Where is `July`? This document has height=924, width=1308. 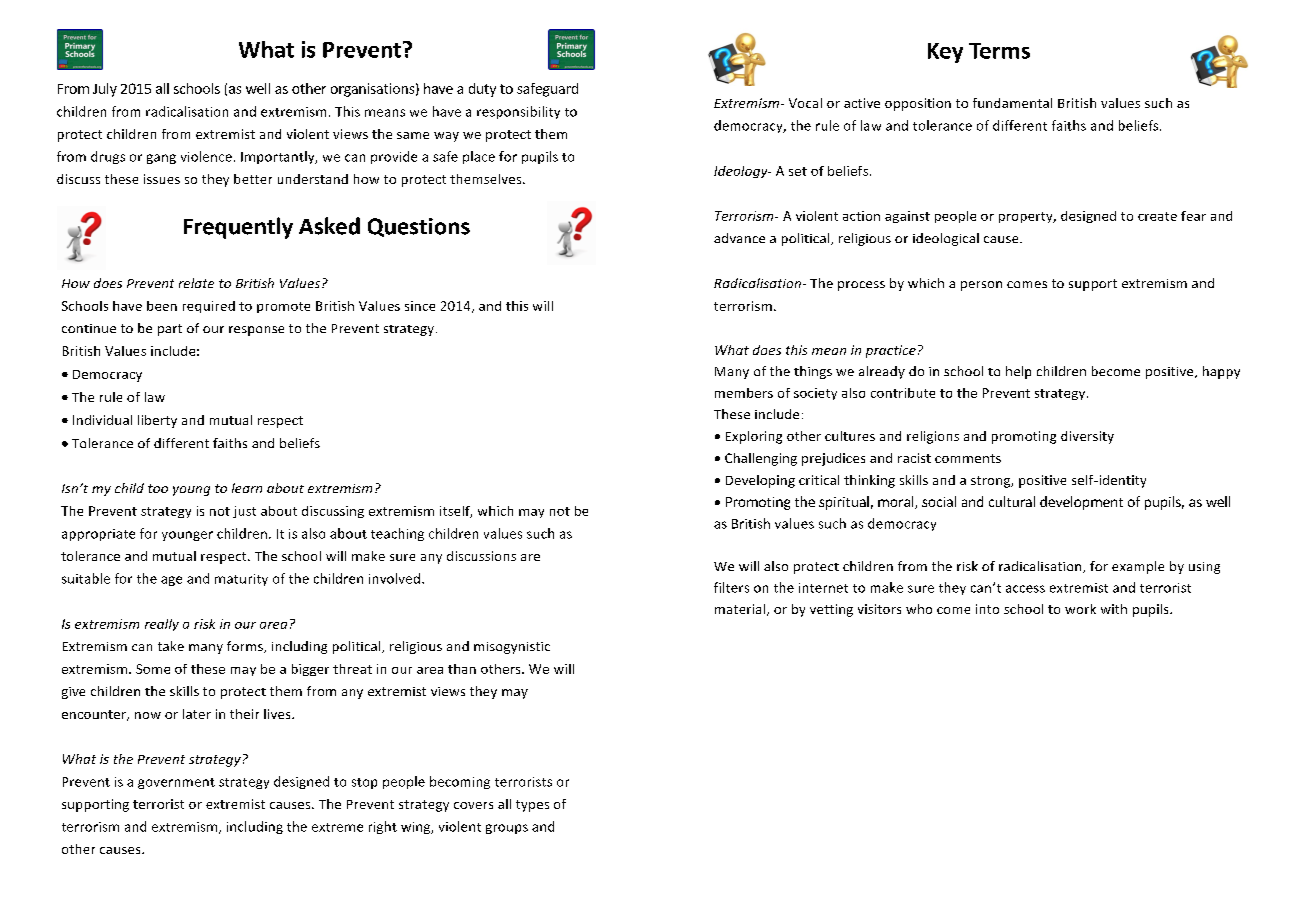
July is located at coordinates (105, 90).
